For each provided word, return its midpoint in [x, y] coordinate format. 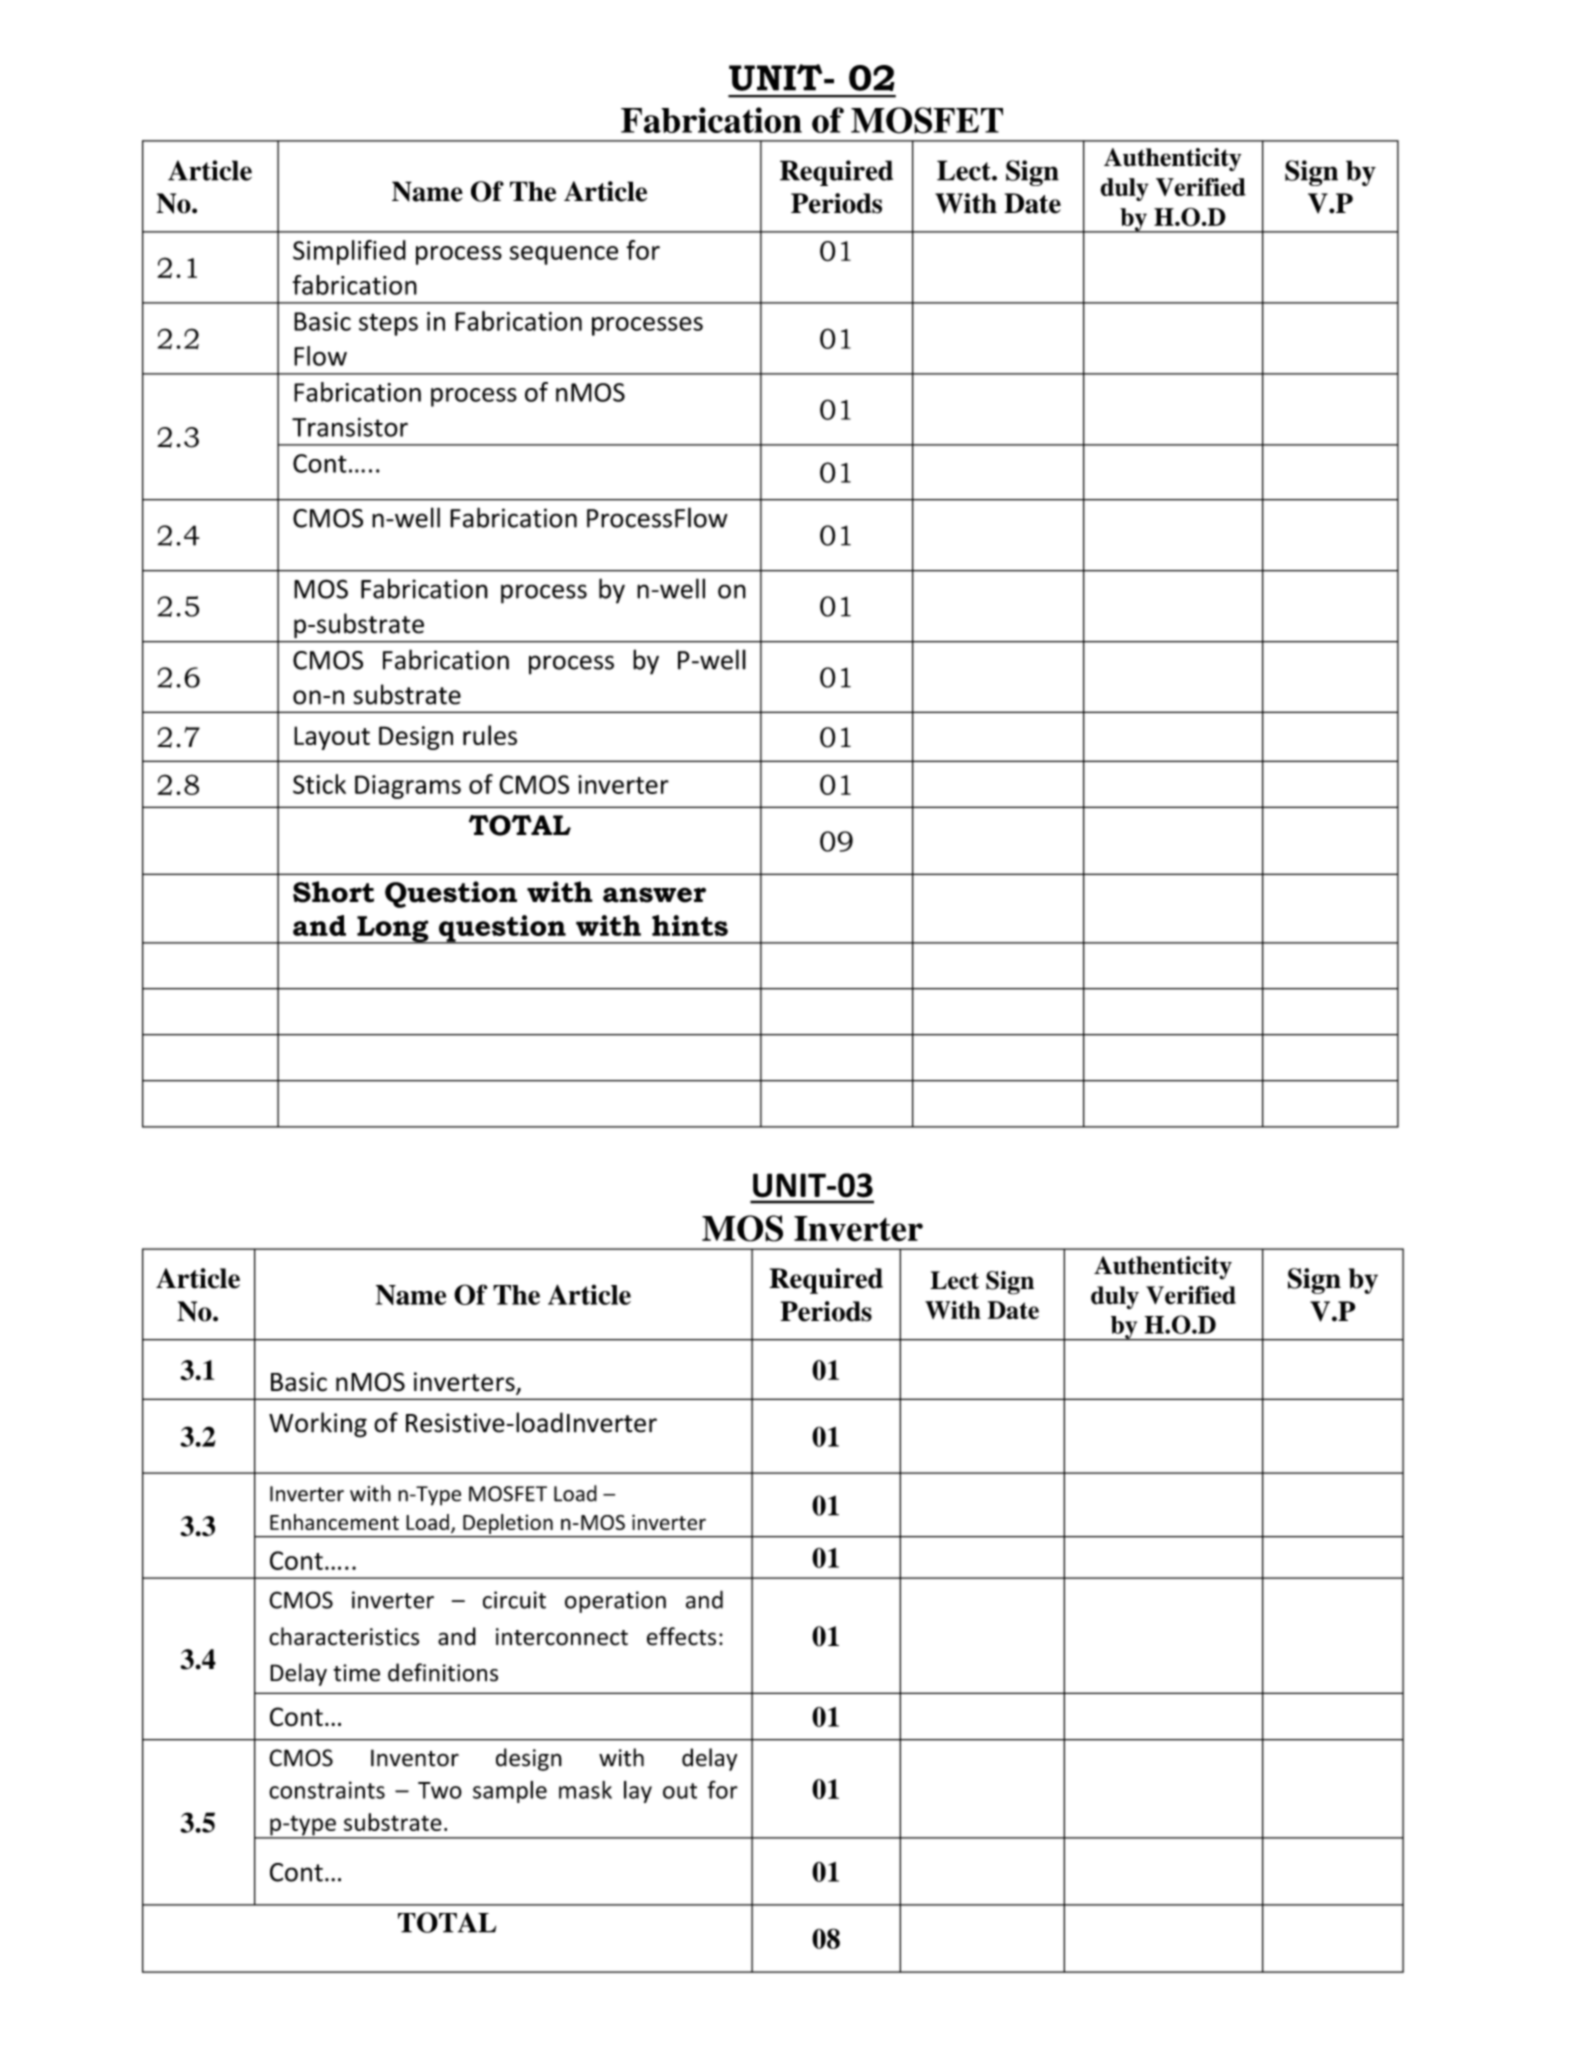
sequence [564, 255]
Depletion [508, 1524]
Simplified [349, 252]
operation [615, 1602]
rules [490, 735]
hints [690, 925]
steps [388, 325]
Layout [332, 738]
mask [585, 1790]
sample [510, 1792]
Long [393, 930]
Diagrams [408, 787]
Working [318, 1425]
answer [654, 895]
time [357, 1673]
